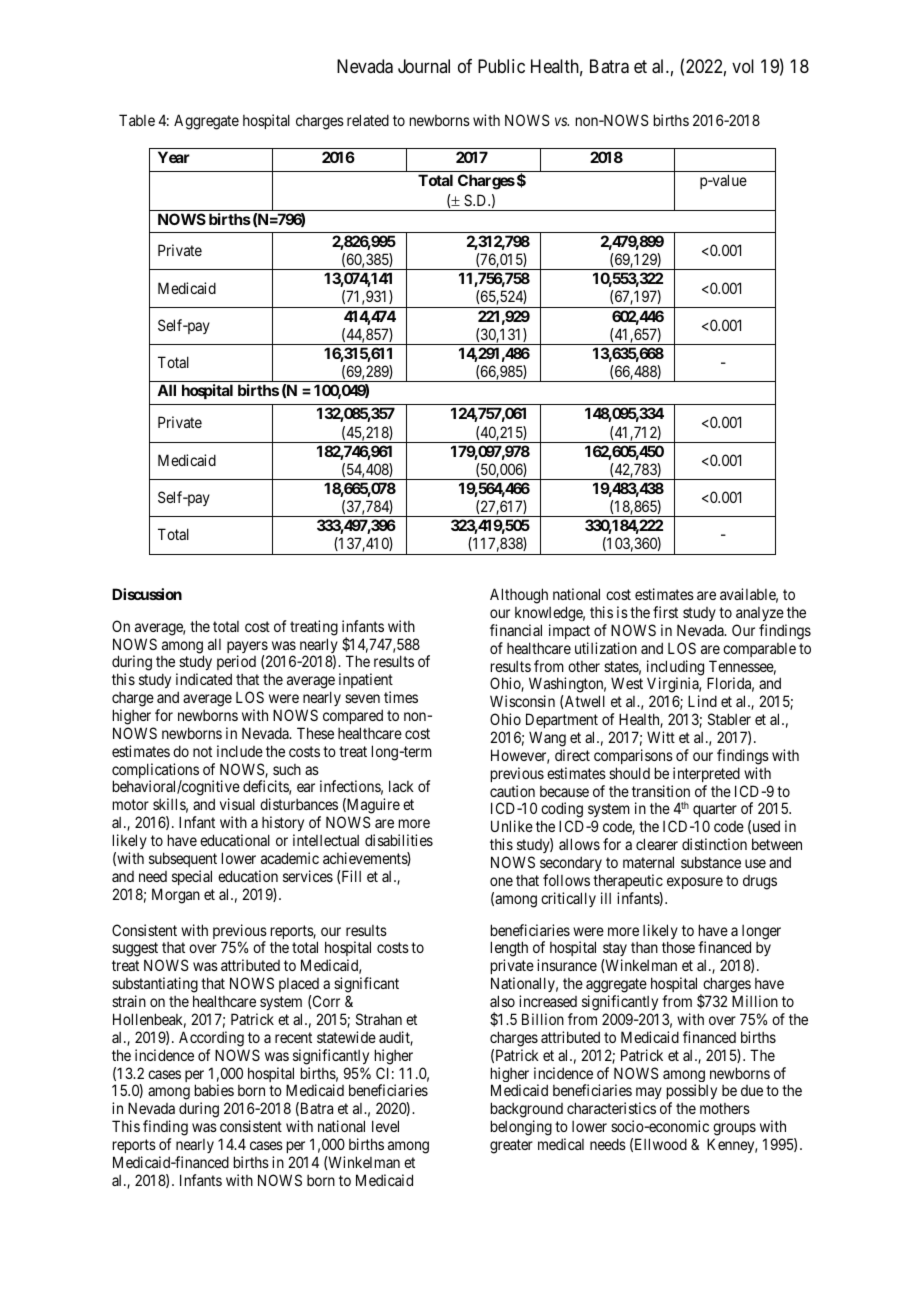 This screenshot has height=1308, width=924. Describe the element at coordinates (743, 66) in the screenshot. I see `vol` at that location.
